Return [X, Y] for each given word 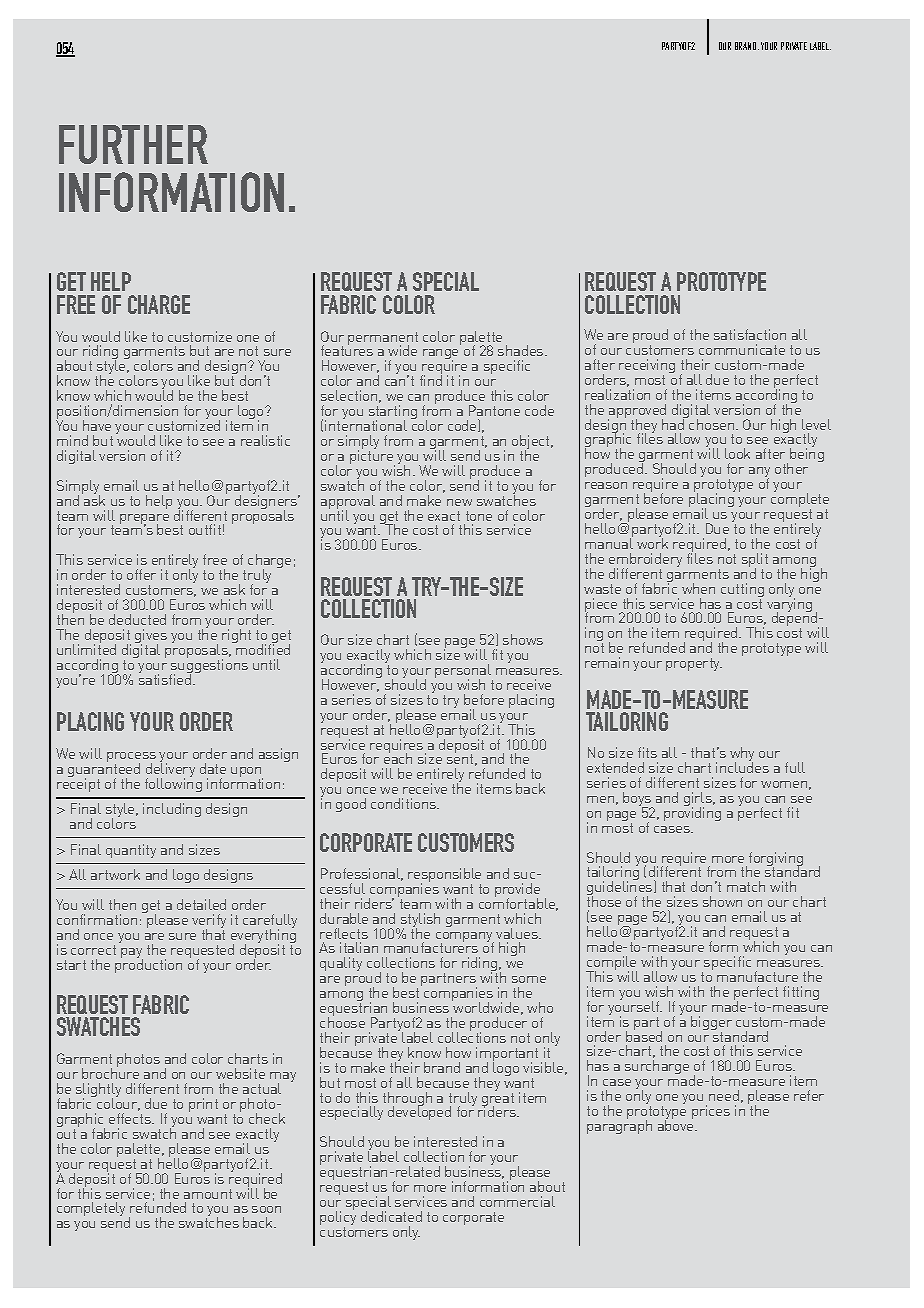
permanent [383, 340]
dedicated [391, 1216]
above [677, 1124]
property [694, 664]
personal [464, 672]
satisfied [166, 678]
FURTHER [133, 144]
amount [208, 1194]
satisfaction [750, 334]
